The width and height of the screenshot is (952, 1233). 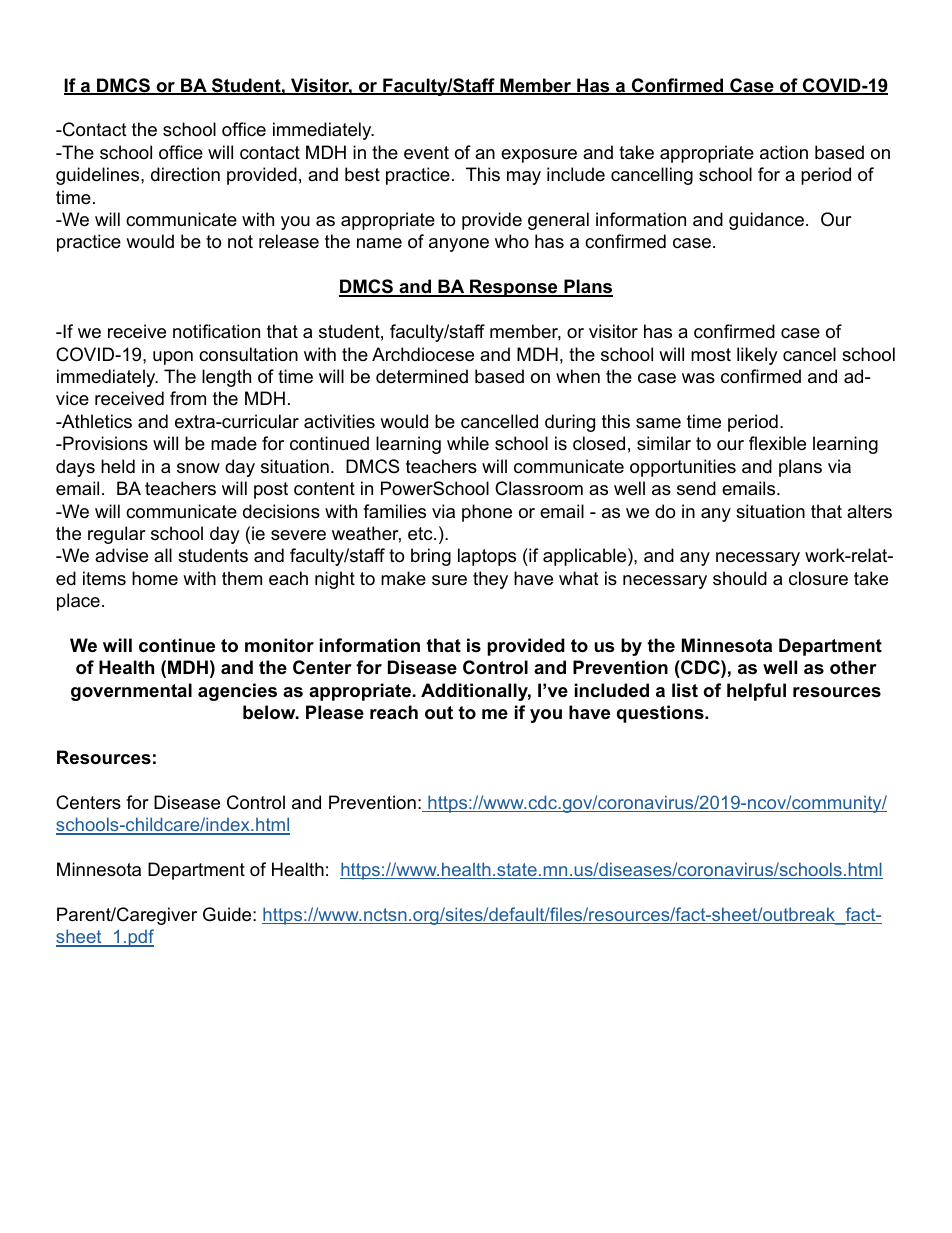 I want to click on flexible, so click(x=777, y=443).
